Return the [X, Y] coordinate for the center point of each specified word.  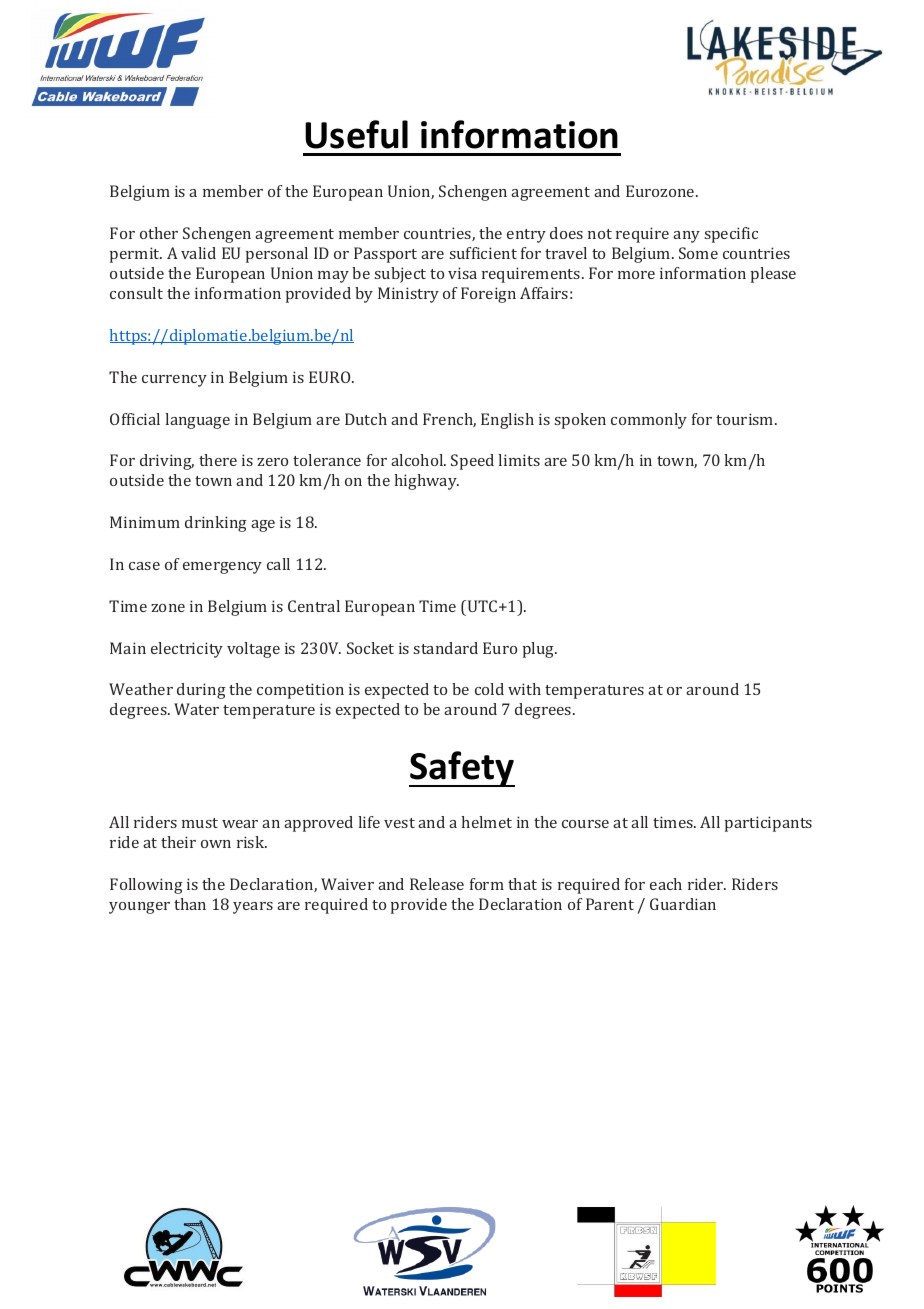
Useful [356, 134]
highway [426, 482]
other [159, 233]
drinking [216, 524]
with [524, 689]
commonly [649, 421]
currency [174, 381]
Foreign [488, 295]
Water [196, 709]
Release [437, 884]
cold [489, 689]
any [686, 237]
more [636, 275]
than [190, 904]
